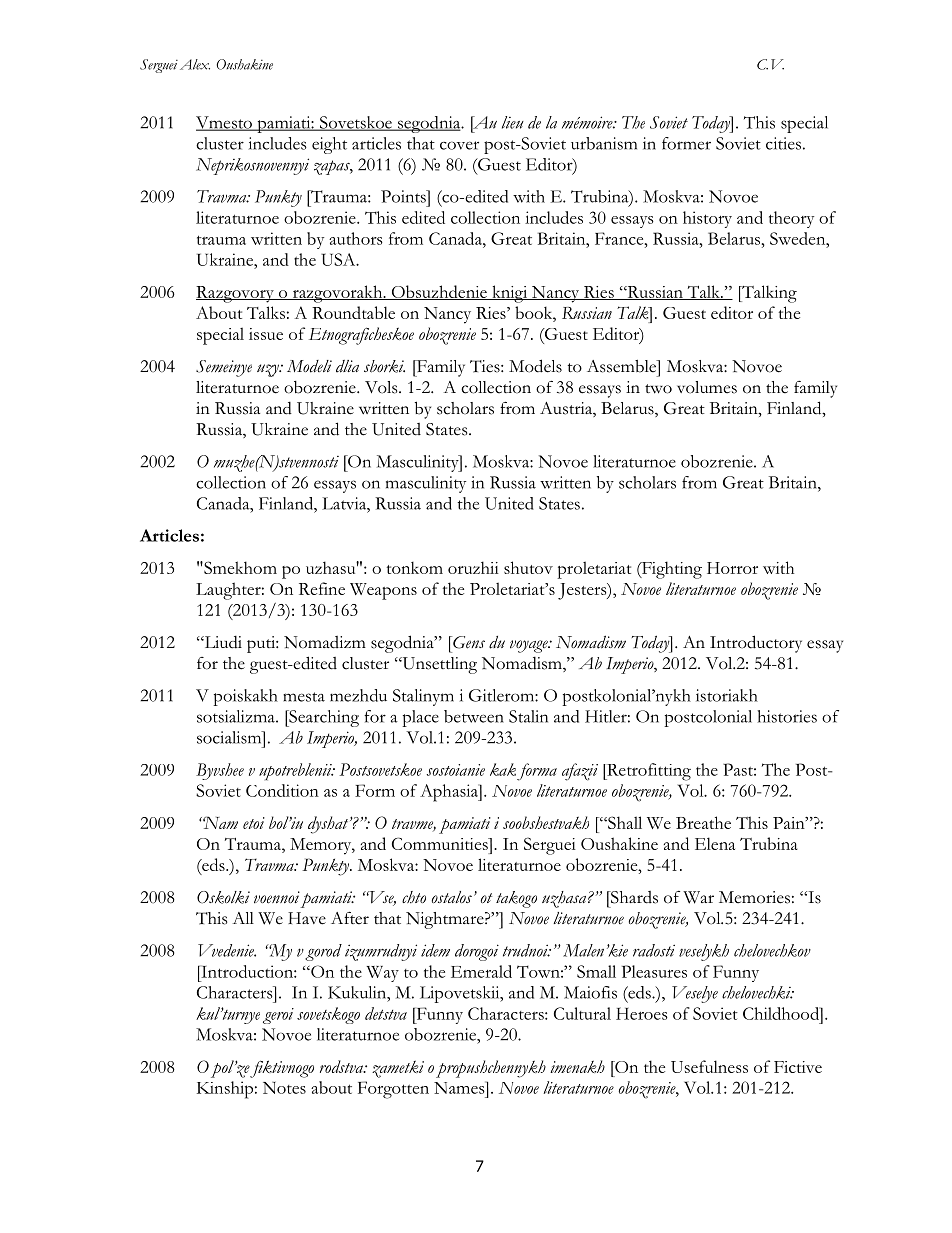 This screenshot has width=952, height=1233. I want to click on Notes, so click(284, 1088).
